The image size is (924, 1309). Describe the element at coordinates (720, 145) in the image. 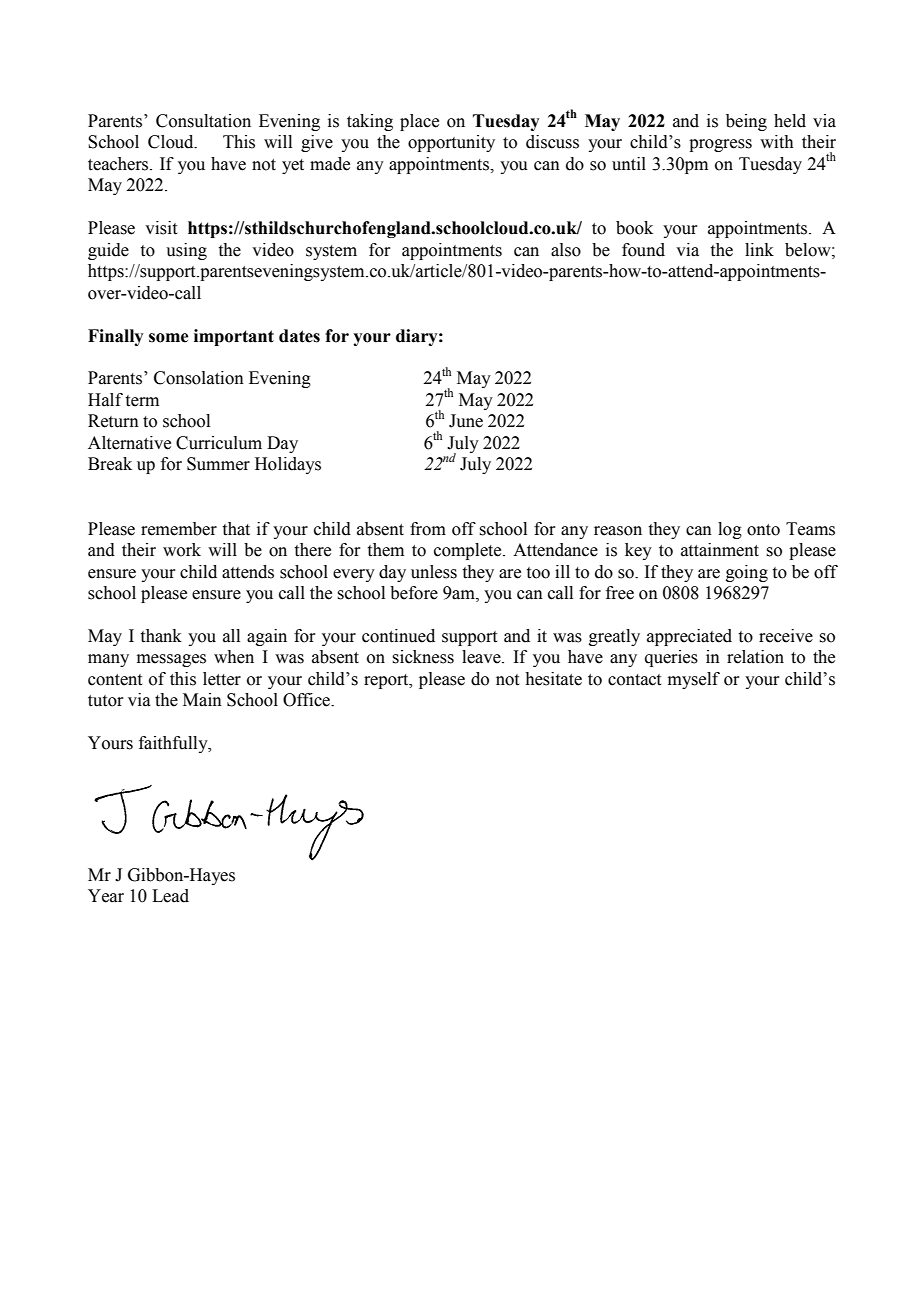

I see `progress` at that location.
